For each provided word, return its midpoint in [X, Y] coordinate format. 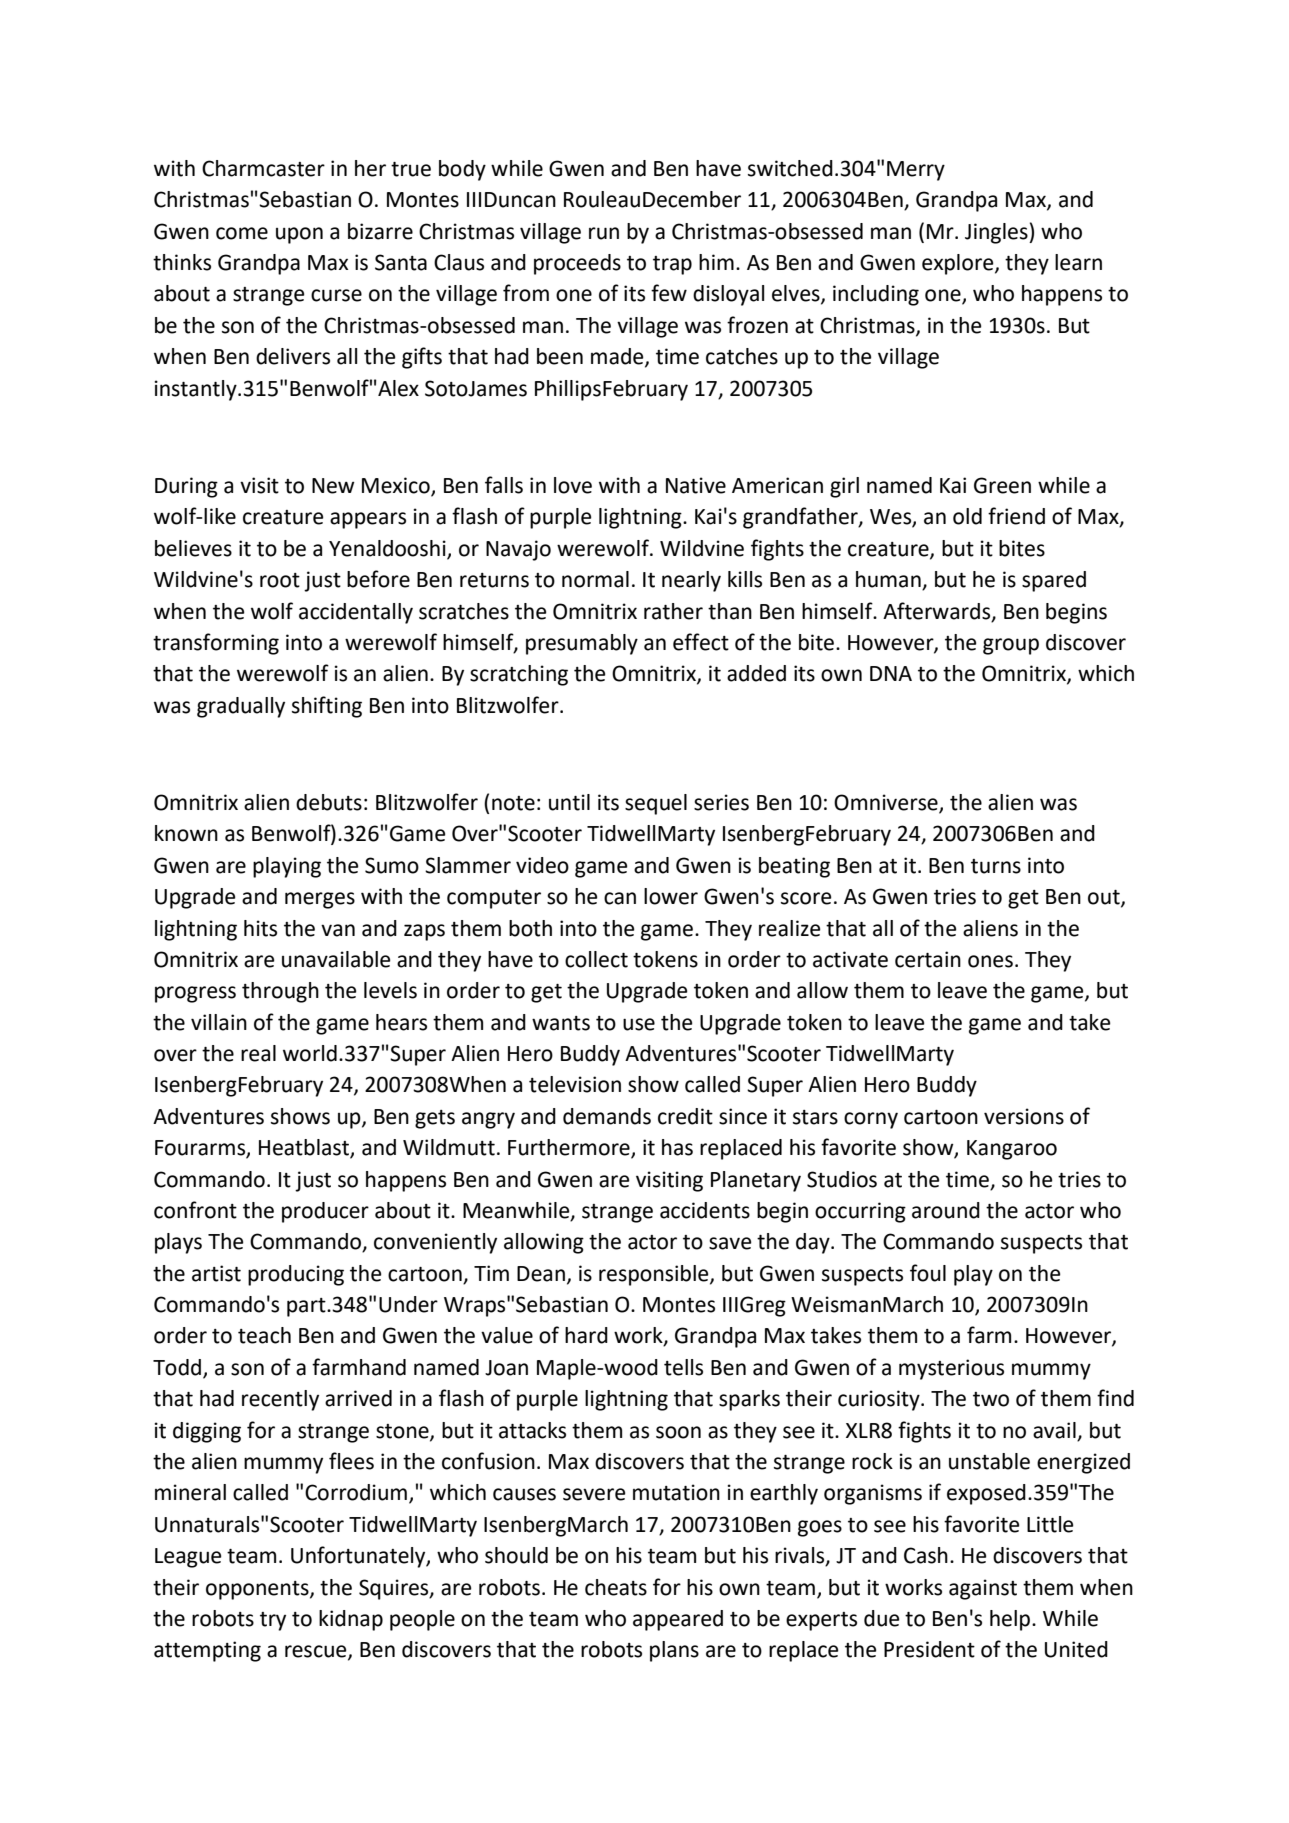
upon [299, 235]
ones [990, 961]
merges [320, 900]
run [604, 233]
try [273, 1621]
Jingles [997, 233]
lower [671, 896]
